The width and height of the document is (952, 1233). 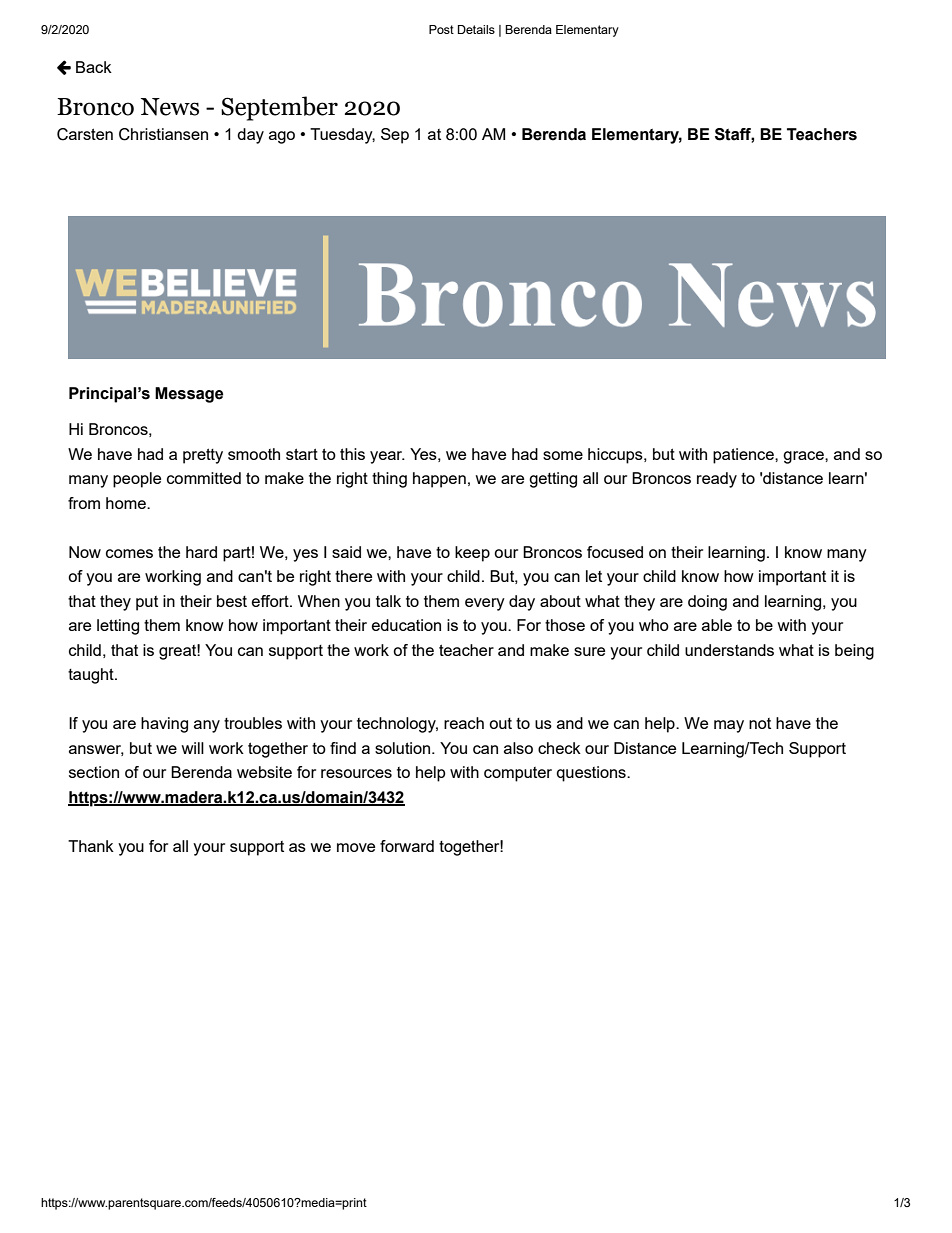 What do you see at coordinates (91, 846) in the document?
I see `Thank` at bounding box center [91, 846].
